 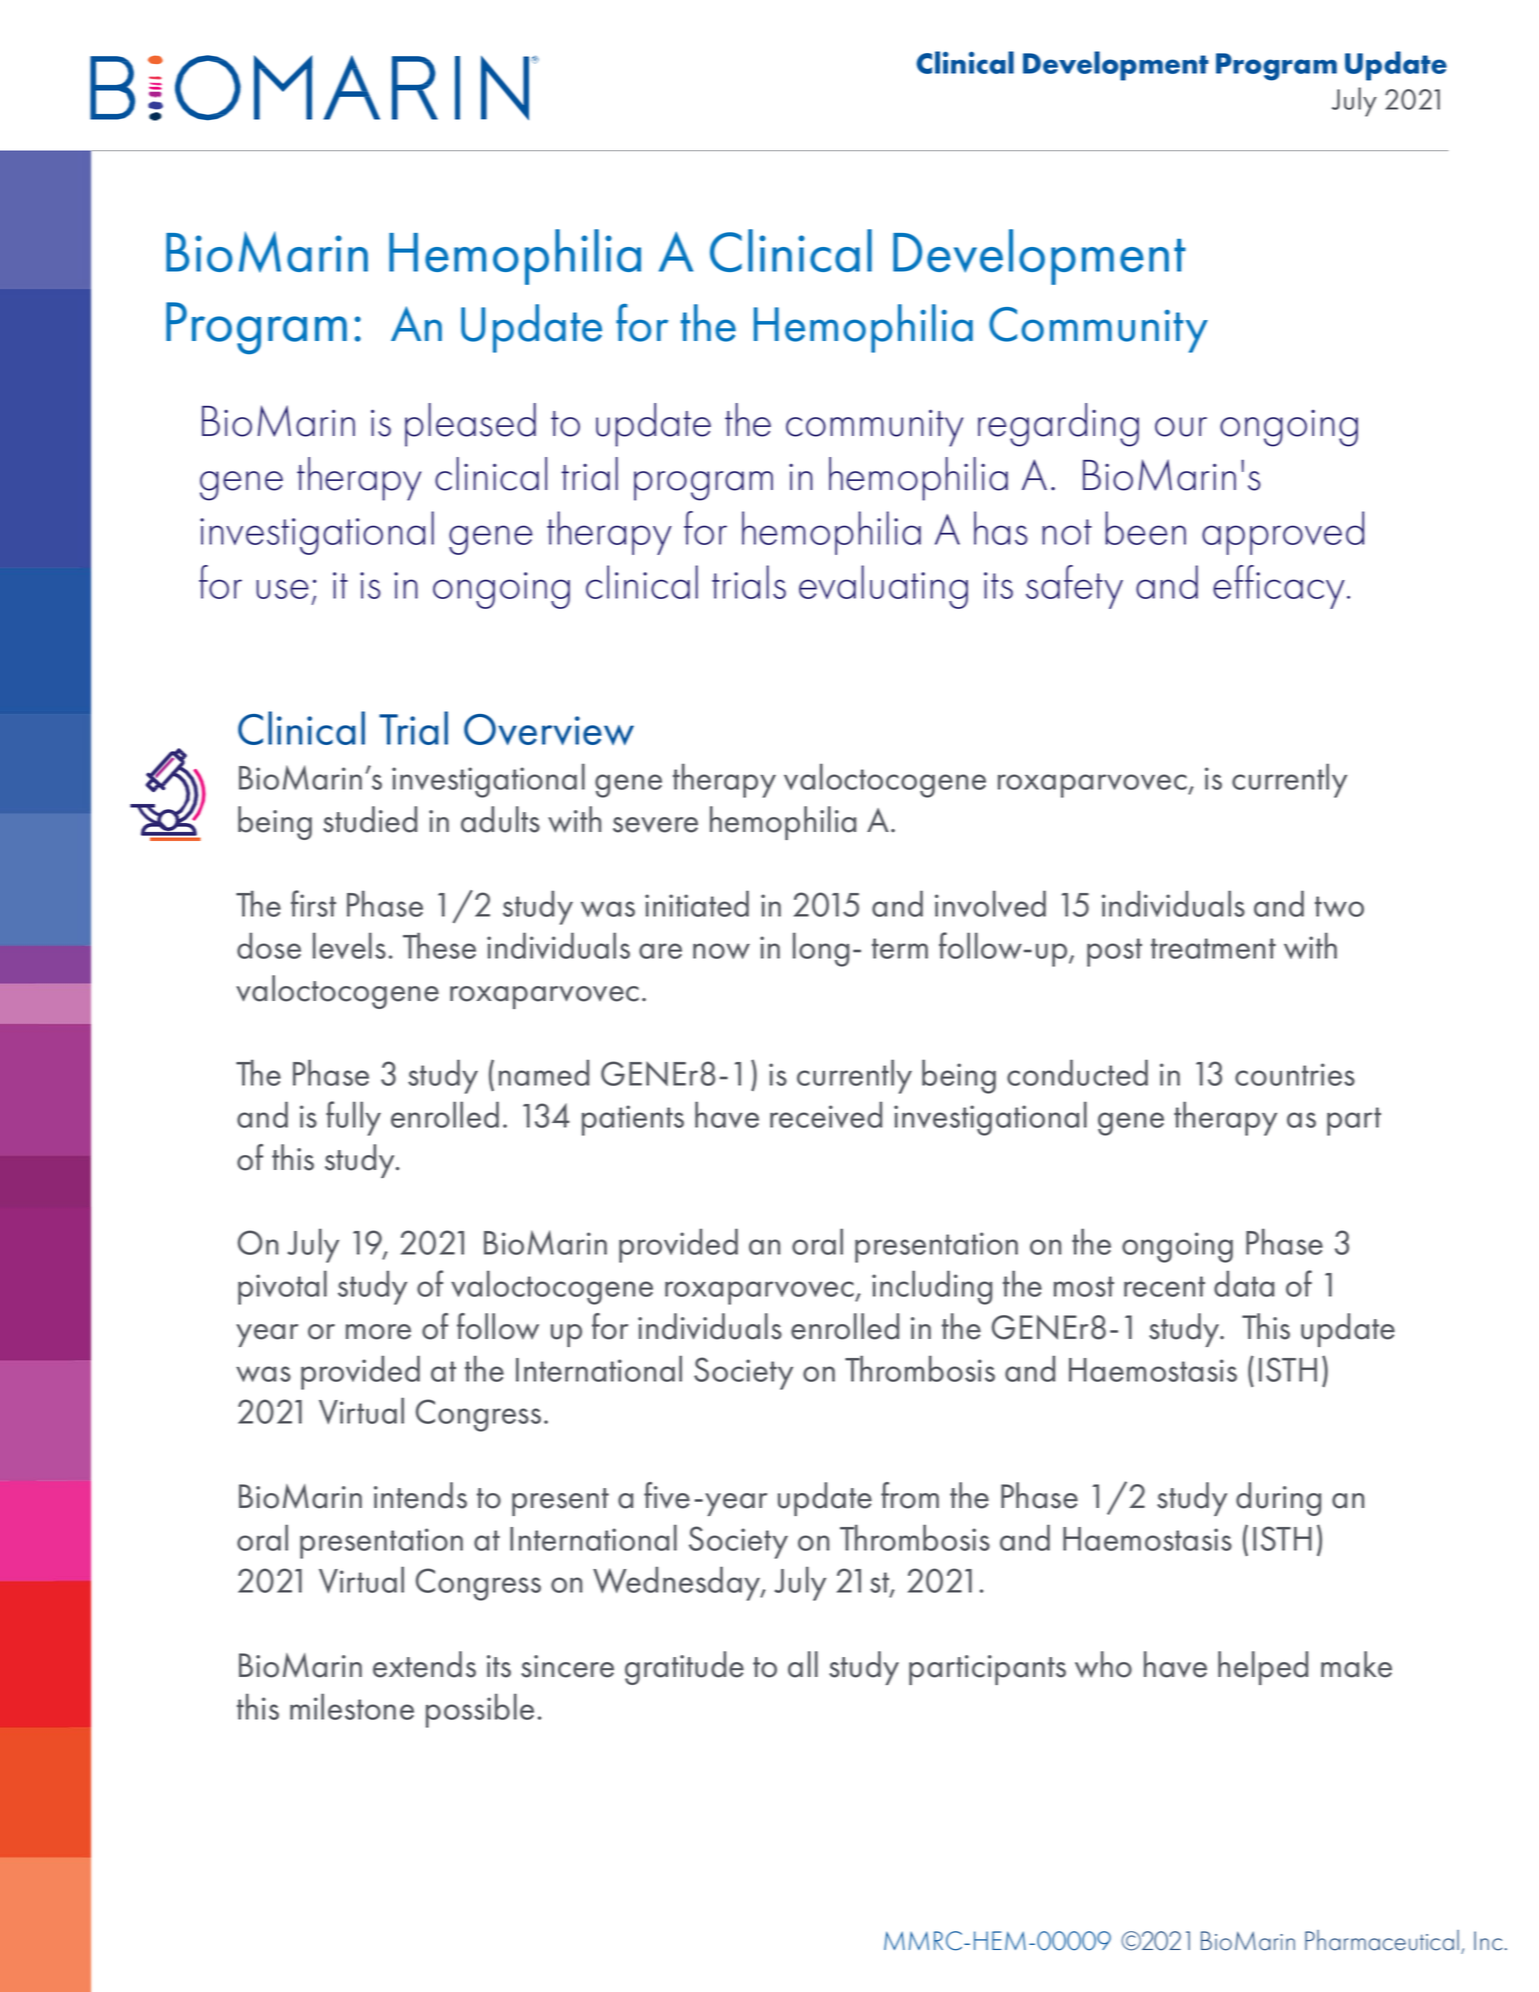 I want to click on fully, so click(x=353, y=1118).
